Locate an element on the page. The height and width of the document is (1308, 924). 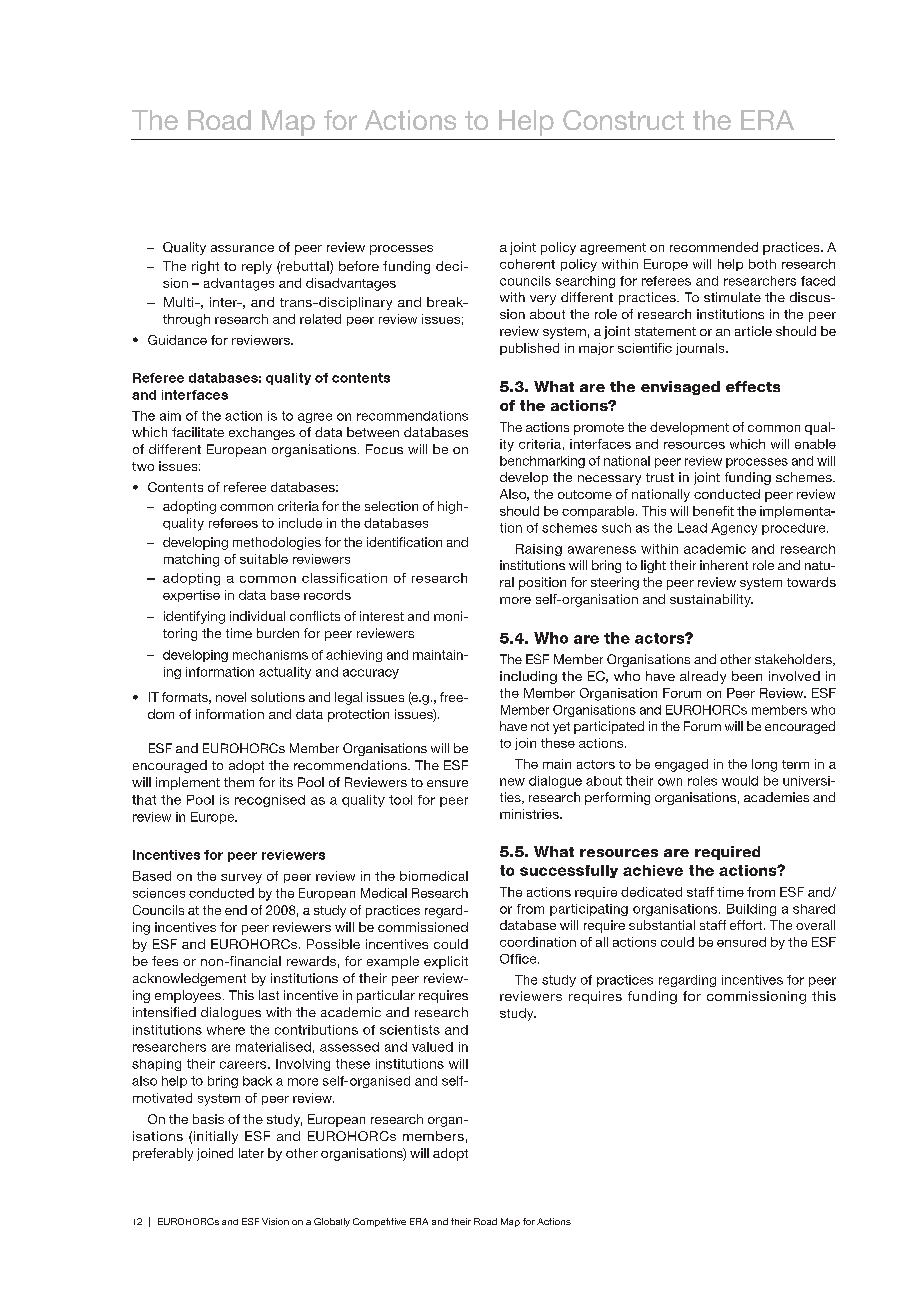
survey is located at coordinates (241, 879).
